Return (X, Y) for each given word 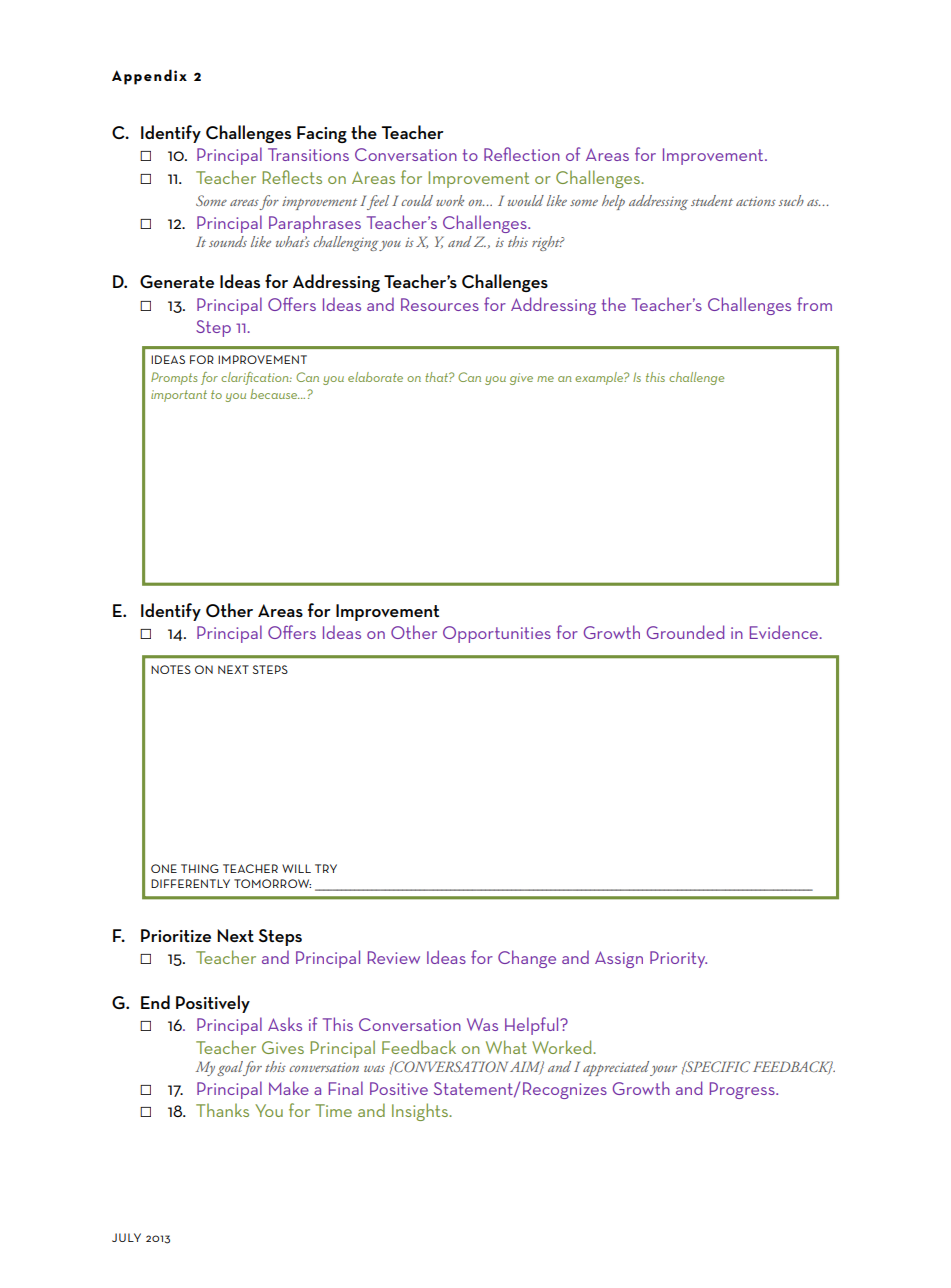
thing (200, 868)
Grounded (685, 632)
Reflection (522, 154)
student (712, 200)
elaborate (375, 377)
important (179, 396)
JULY (126, 1237)
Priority (678, 959)
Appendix (149, 77)
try (326, 868)
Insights (421, 1112)
